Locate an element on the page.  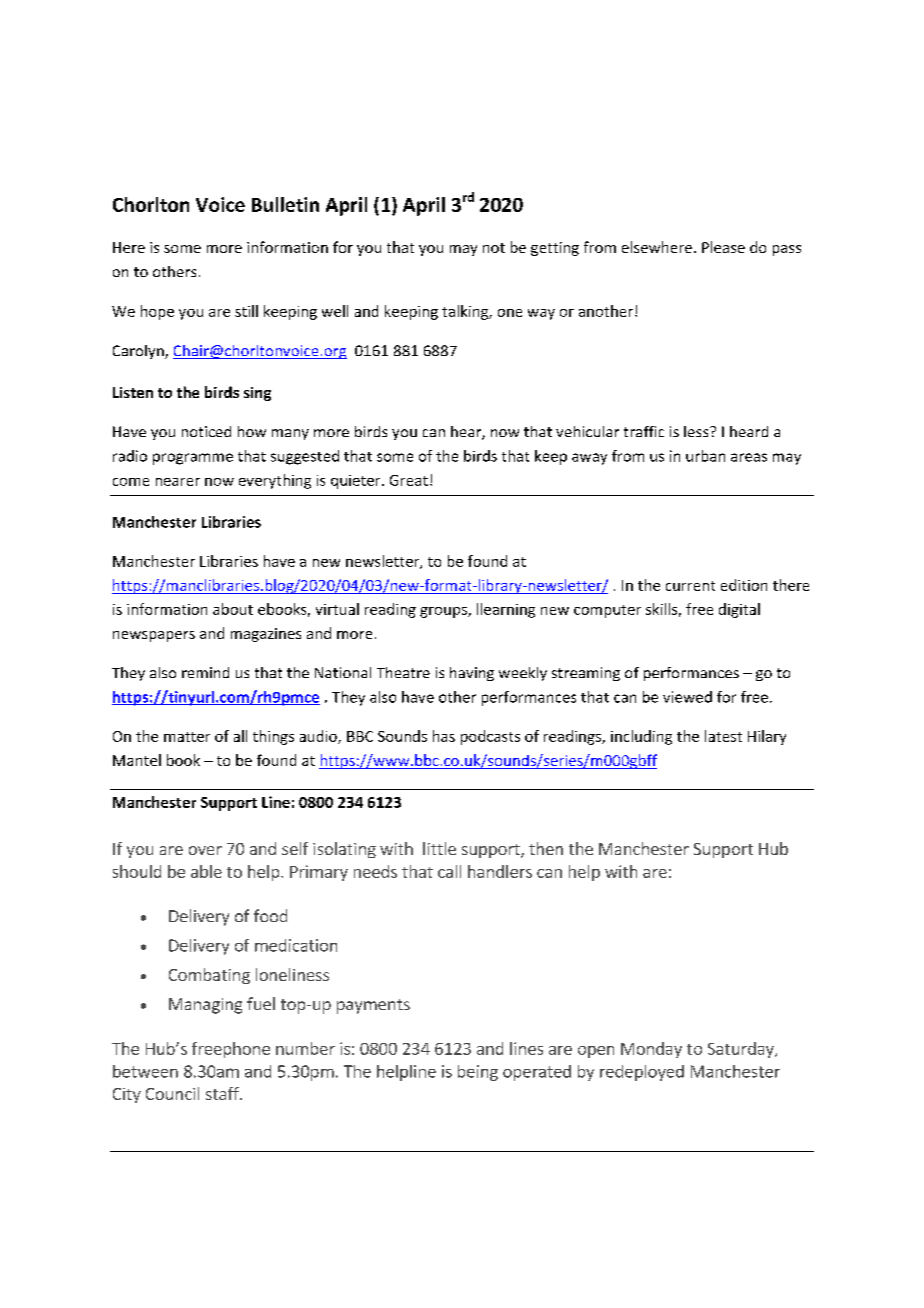
getting is located at coordinates (555, 249).
